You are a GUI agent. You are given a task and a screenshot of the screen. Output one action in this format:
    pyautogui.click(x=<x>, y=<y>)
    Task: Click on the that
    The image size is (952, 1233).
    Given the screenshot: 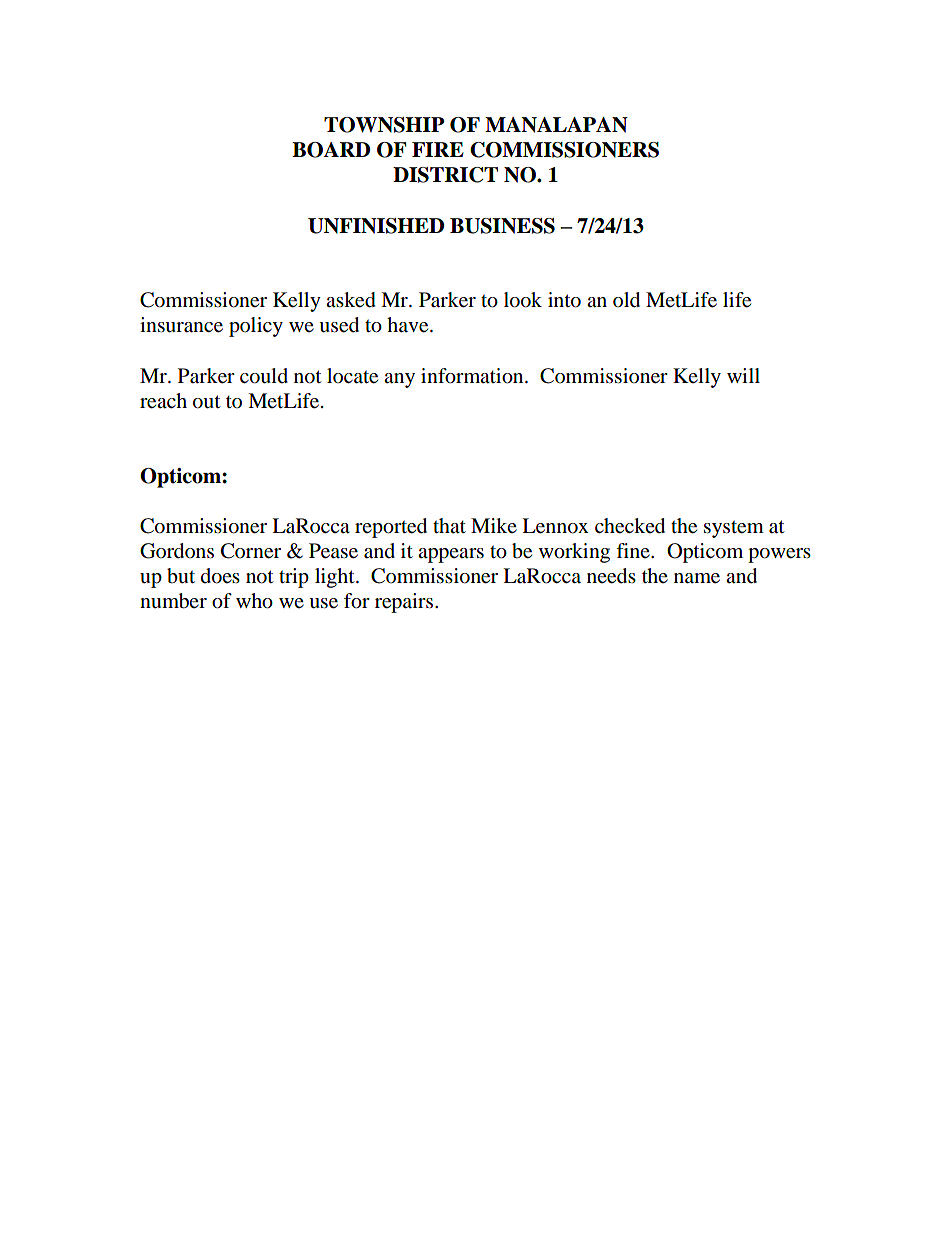 What is the action you would take?
    pyautogui.click(x=449, y=525)
